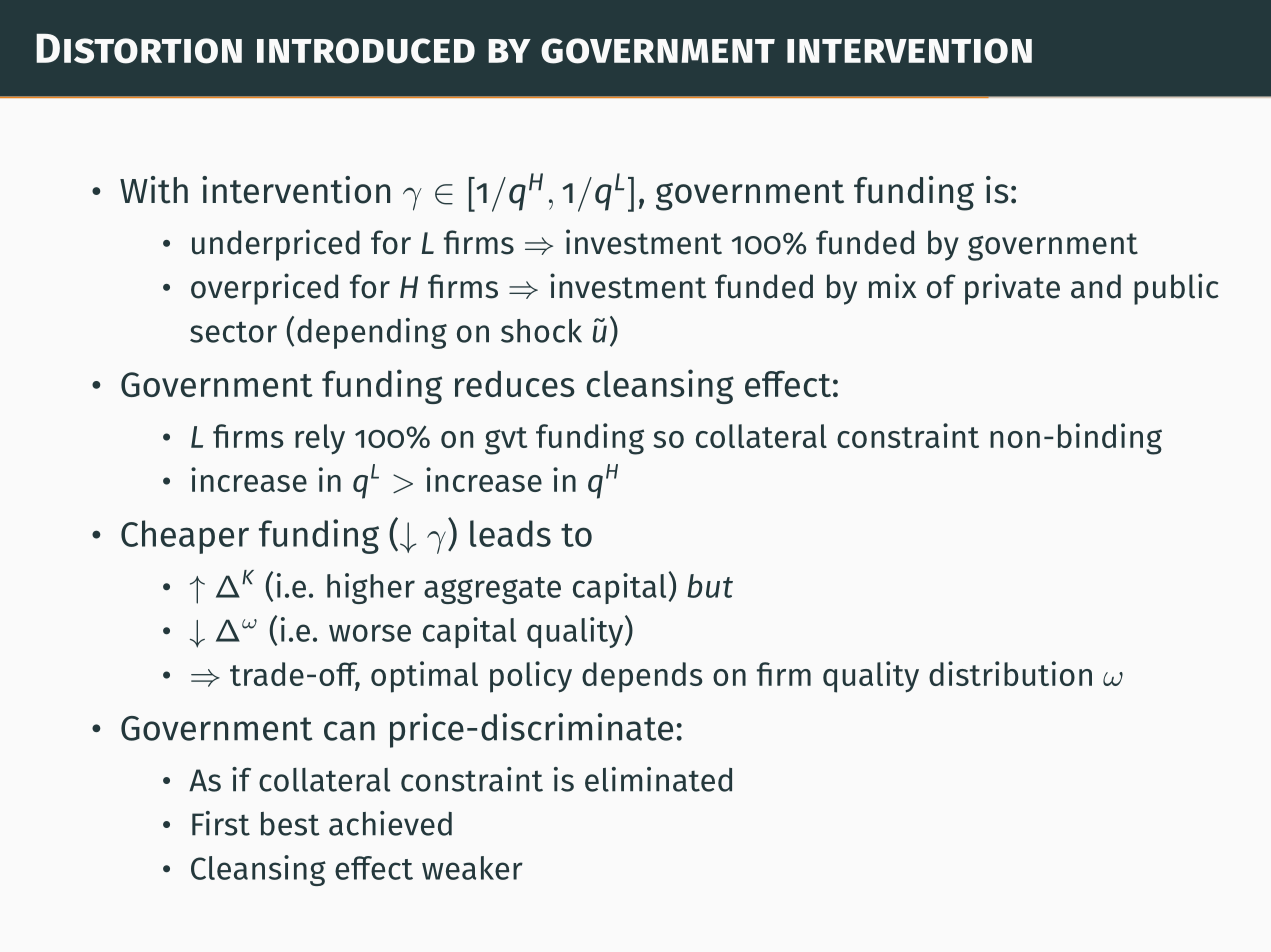 The image size is (1271, 952). I want to click on distribution, so click(1010, 673).
